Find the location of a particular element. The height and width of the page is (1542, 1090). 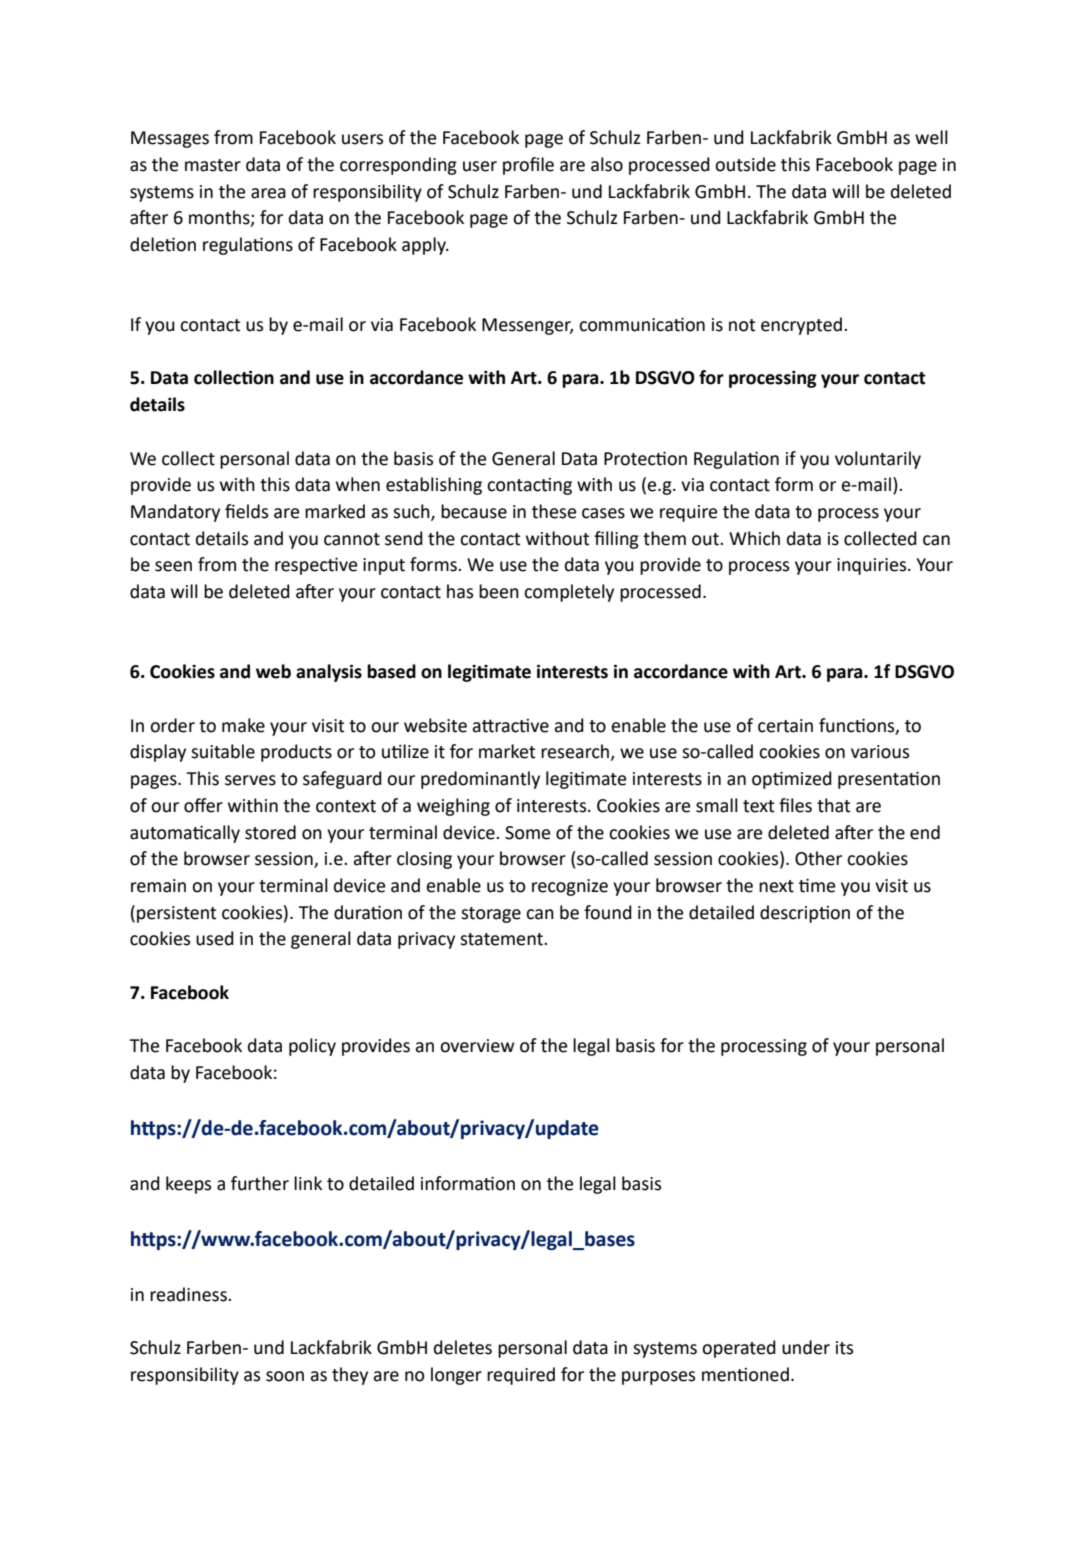

various is located at coordinates (880, 752).
